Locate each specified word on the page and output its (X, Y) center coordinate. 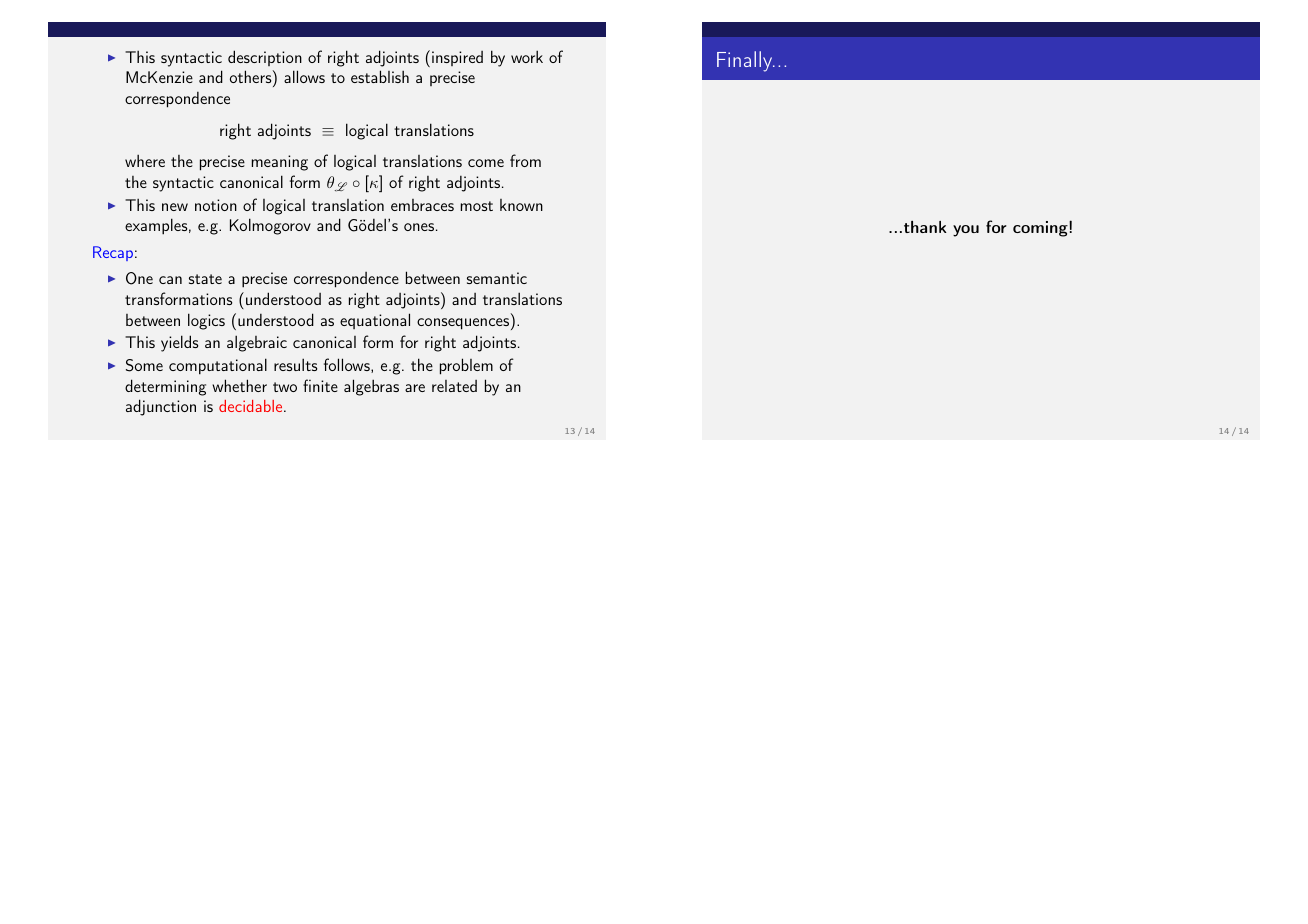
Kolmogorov (270, 226)
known (521, 205)
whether (239, 385)
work (527, 56)
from (525, 160)
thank (924, 227)
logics (206, 321)
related (454, 386)
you (966, 231)
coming (1041, 229)
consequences (463, 324)
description (265, 58)
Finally (746, 61)
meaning (279, 163)
